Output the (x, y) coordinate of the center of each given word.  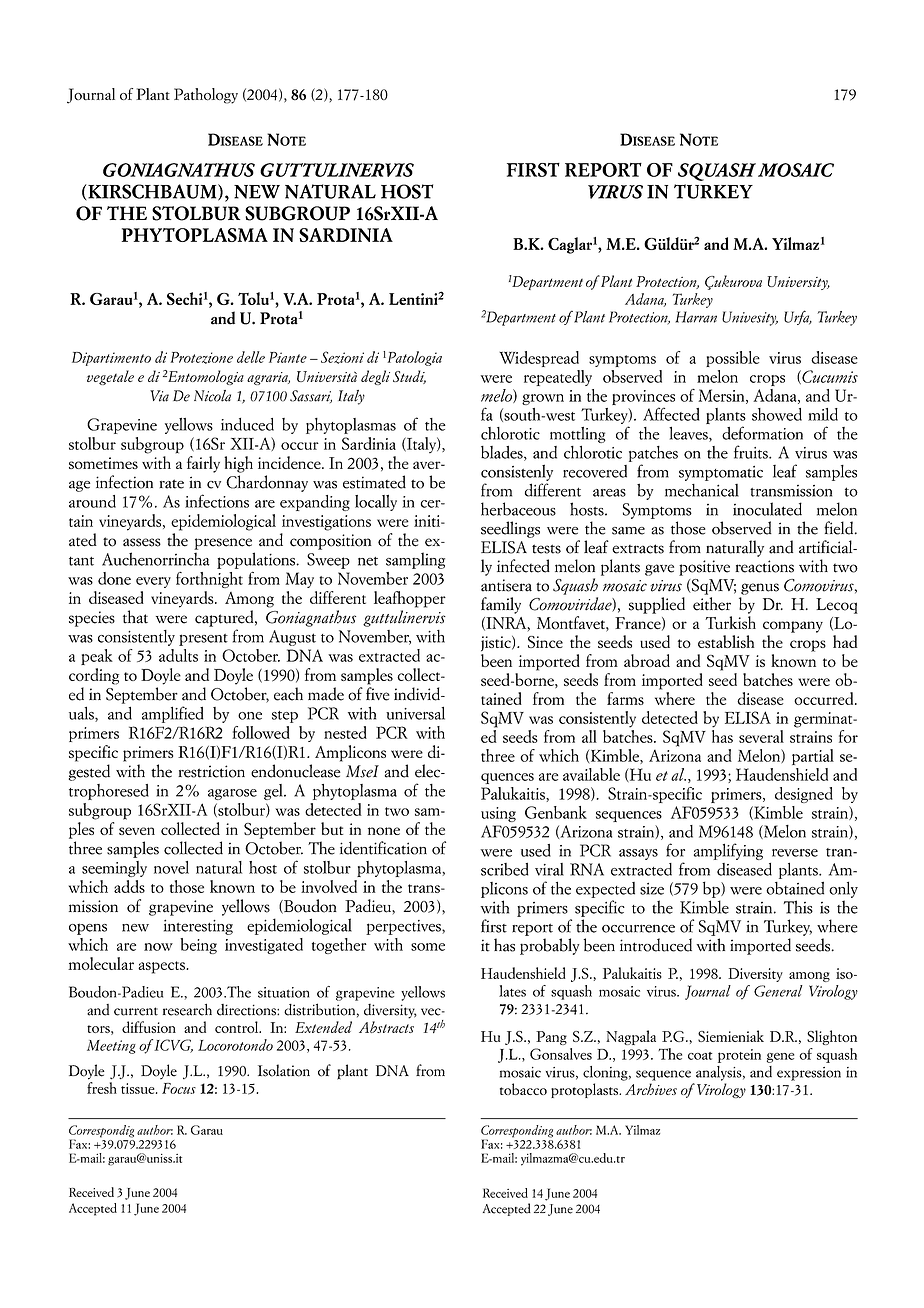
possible (733, 359)
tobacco (523, 1089)
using (498, 814)
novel (171, 867)
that (135, 617)
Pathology (206, 96)
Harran (696, 317)
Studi (409, 377)
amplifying (728, 851)
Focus (179, 1088)
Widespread (539, 359)
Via (159, 396)
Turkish (730, 623)
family (501, 605)
